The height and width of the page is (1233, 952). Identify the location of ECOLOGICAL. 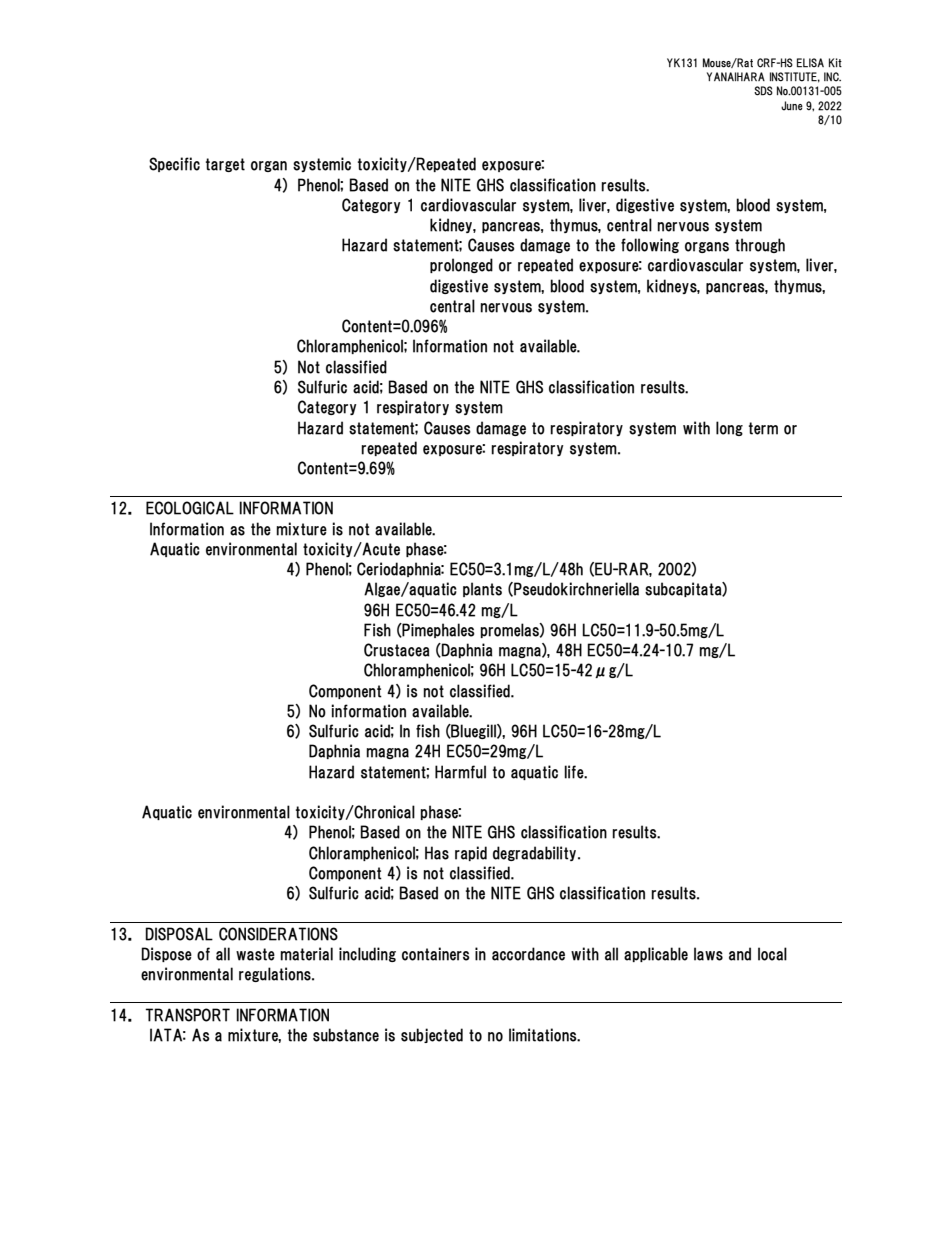
(190, 508).
